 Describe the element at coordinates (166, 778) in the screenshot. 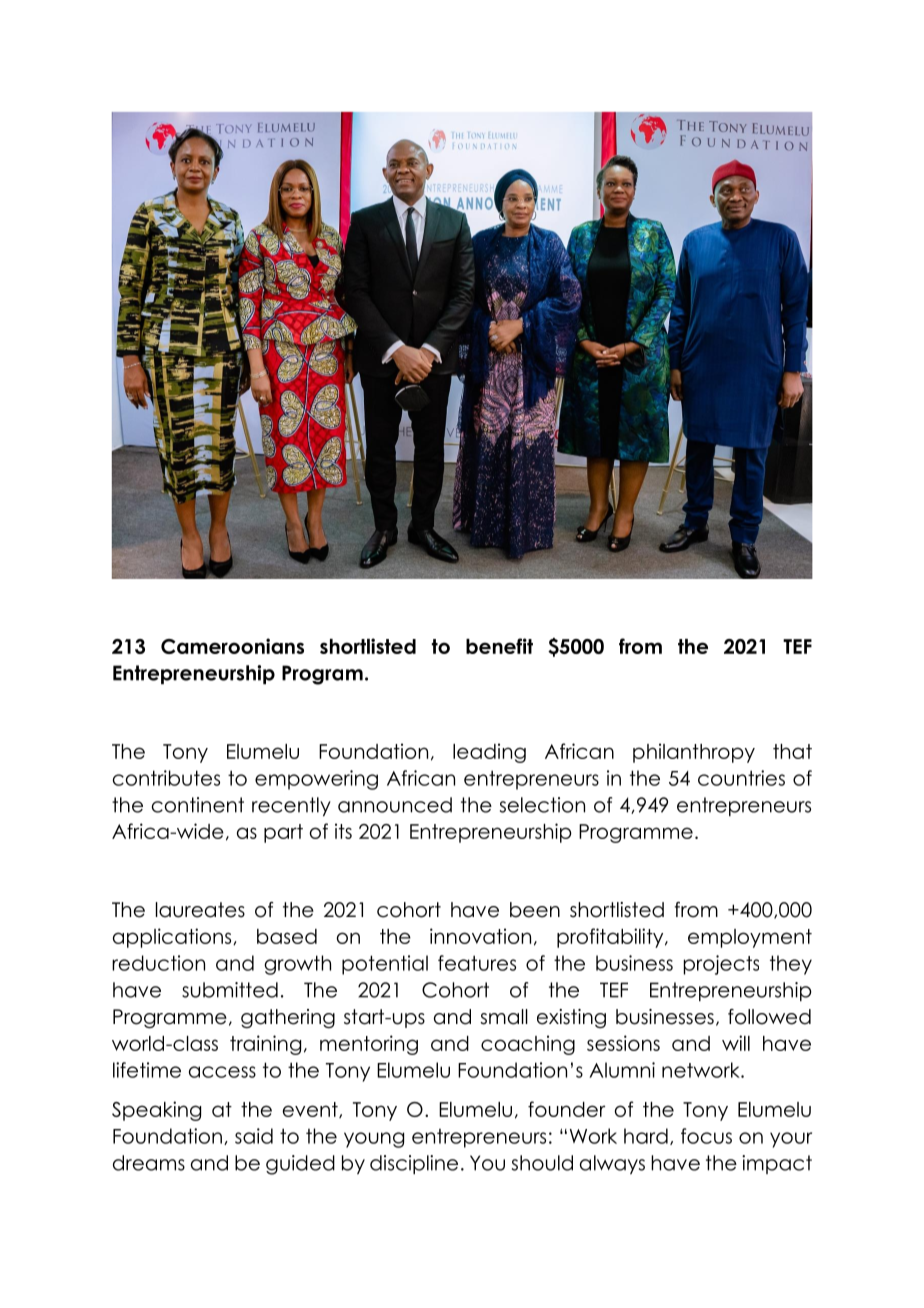

I see `contributes` at that location.
